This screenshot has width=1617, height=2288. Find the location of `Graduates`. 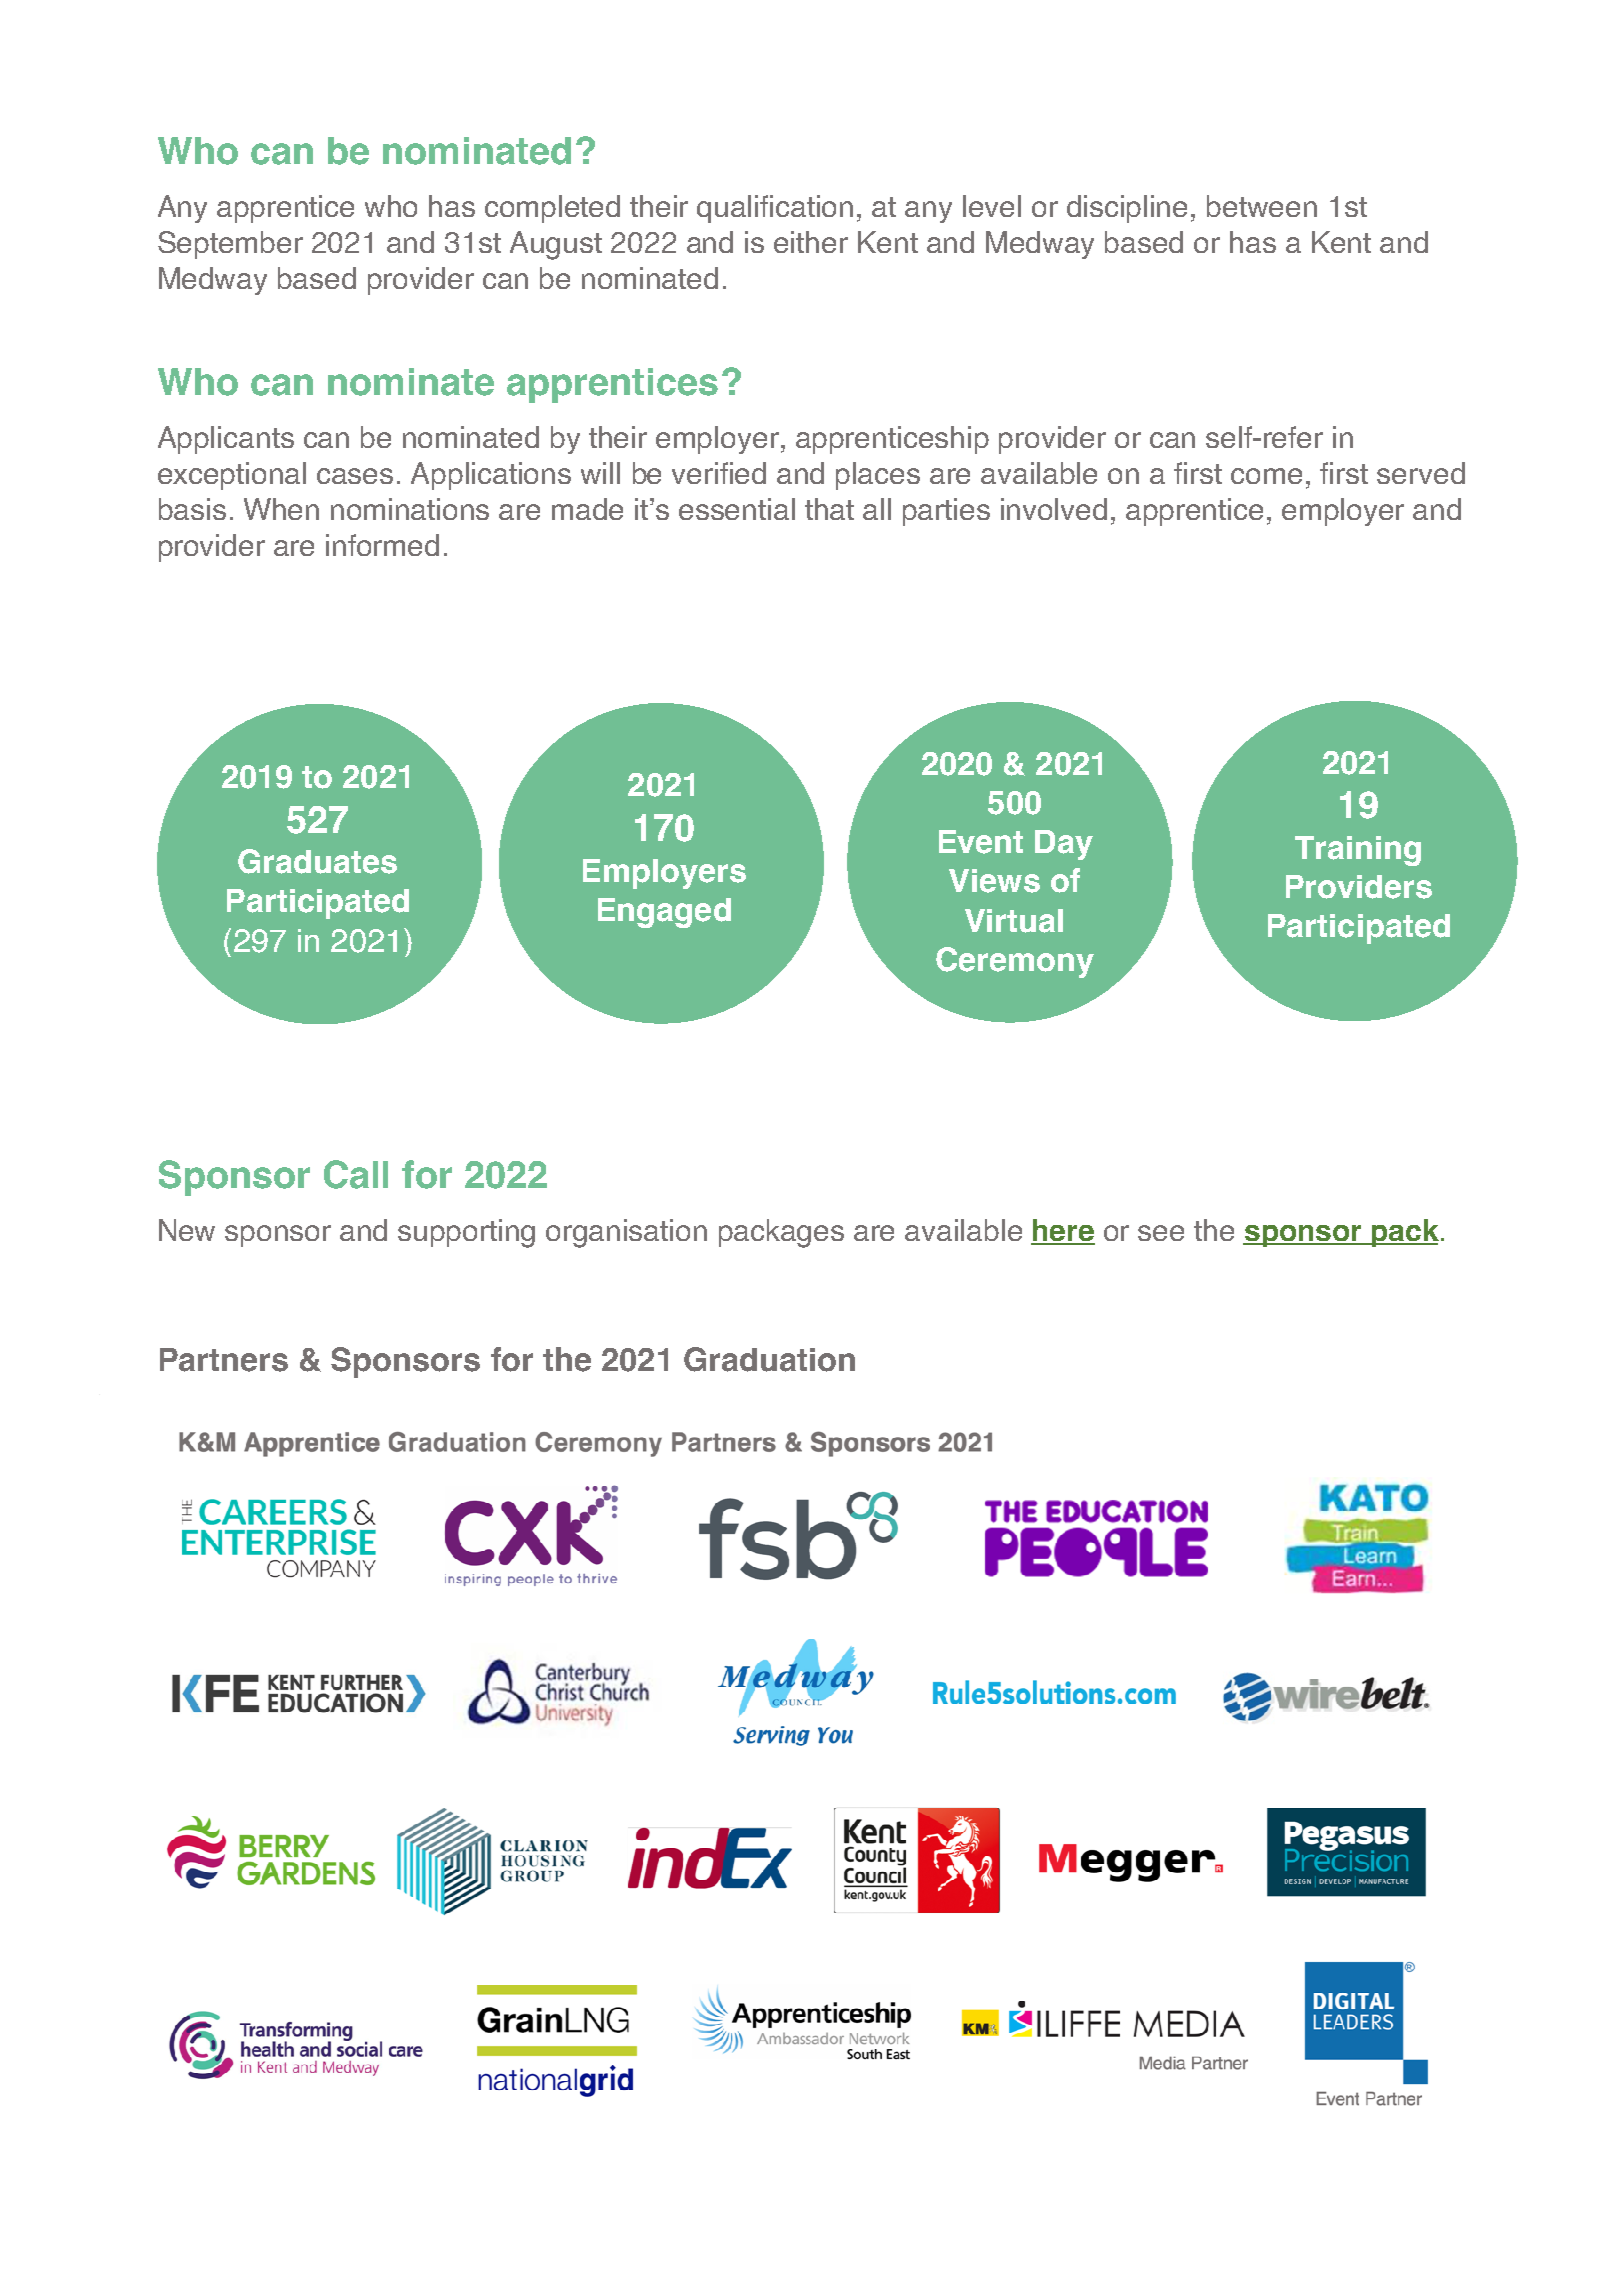

Graduates is located at coordinates (317, 861).
